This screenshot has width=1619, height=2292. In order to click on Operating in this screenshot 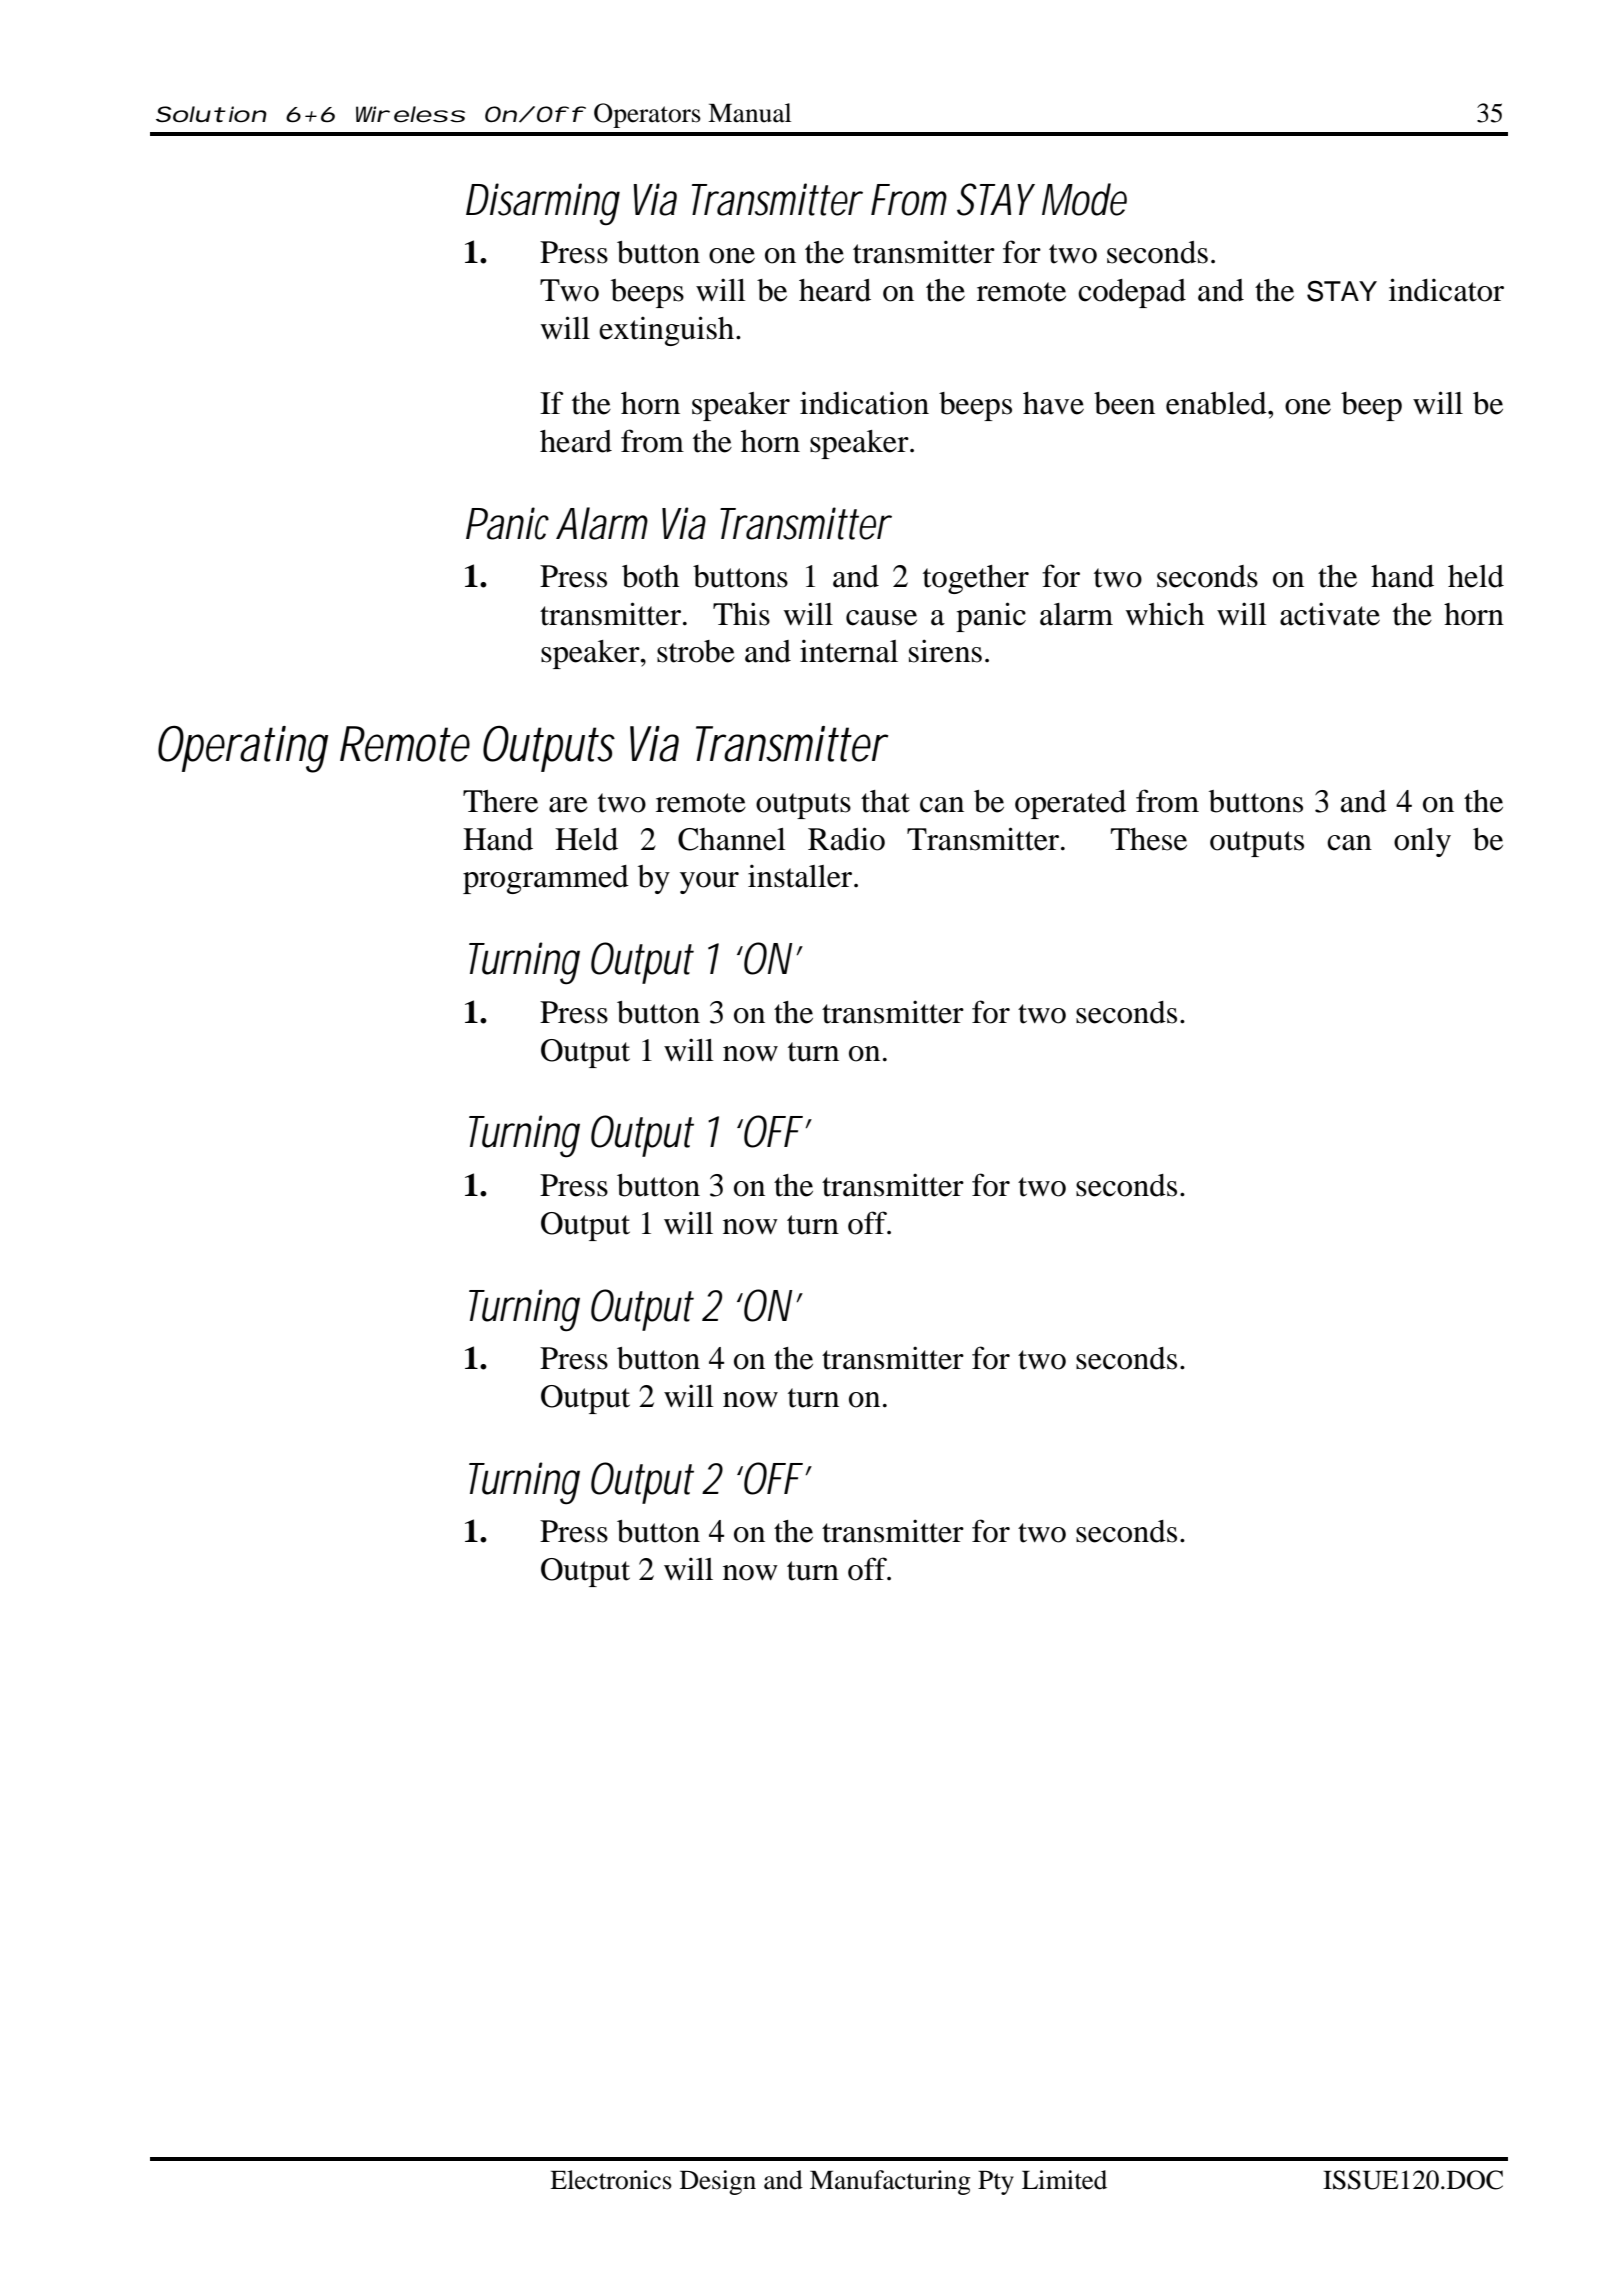, I will do `click(243, 749)`.
